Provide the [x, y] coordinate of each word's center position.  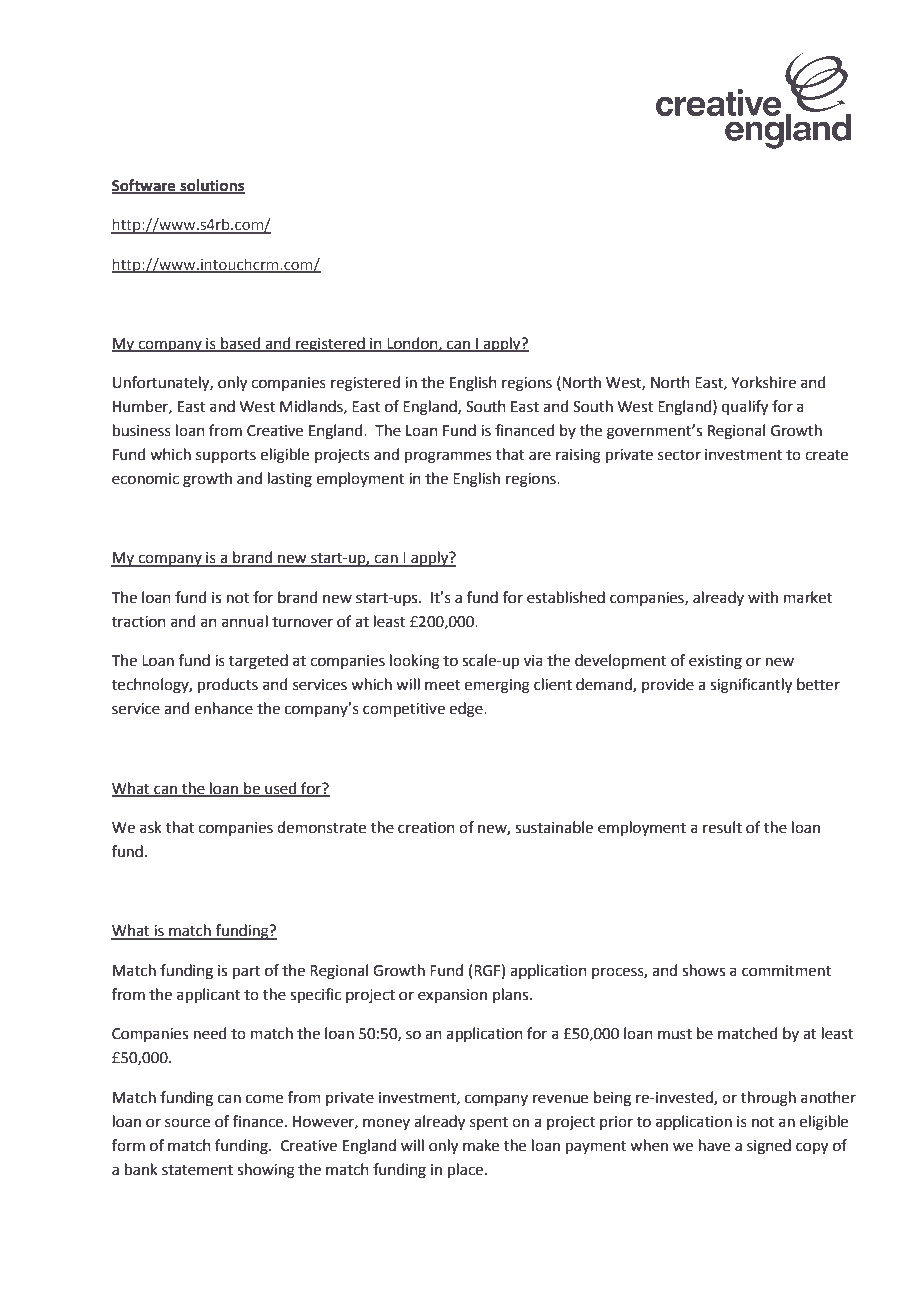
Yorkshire [763, 382]
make [481, 1145]
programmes [448, 457]
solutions [211, 186]
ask [151, 827]
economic [145, 479]
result [722, 827]
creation [426, 828]
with [763, 597]
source [187, 1123]
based [241, 344]
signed [769, 1147]
